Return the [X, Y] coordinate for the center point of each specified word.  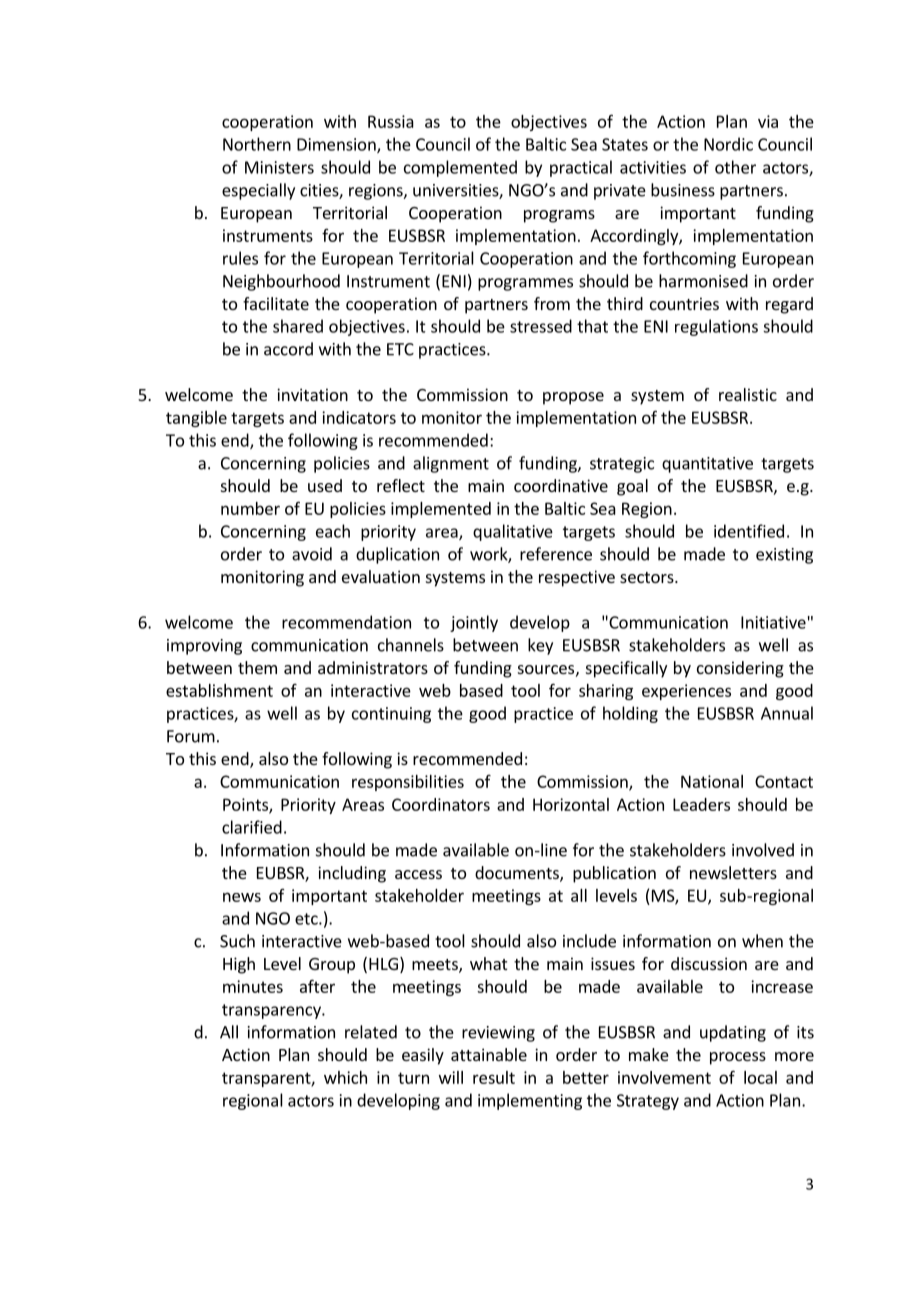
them [257, 667]
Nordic [728, 144]
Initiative [773, 622]
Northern [257, 144]
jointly [474, 623]
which [345, 1077]
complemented [460, 168]
